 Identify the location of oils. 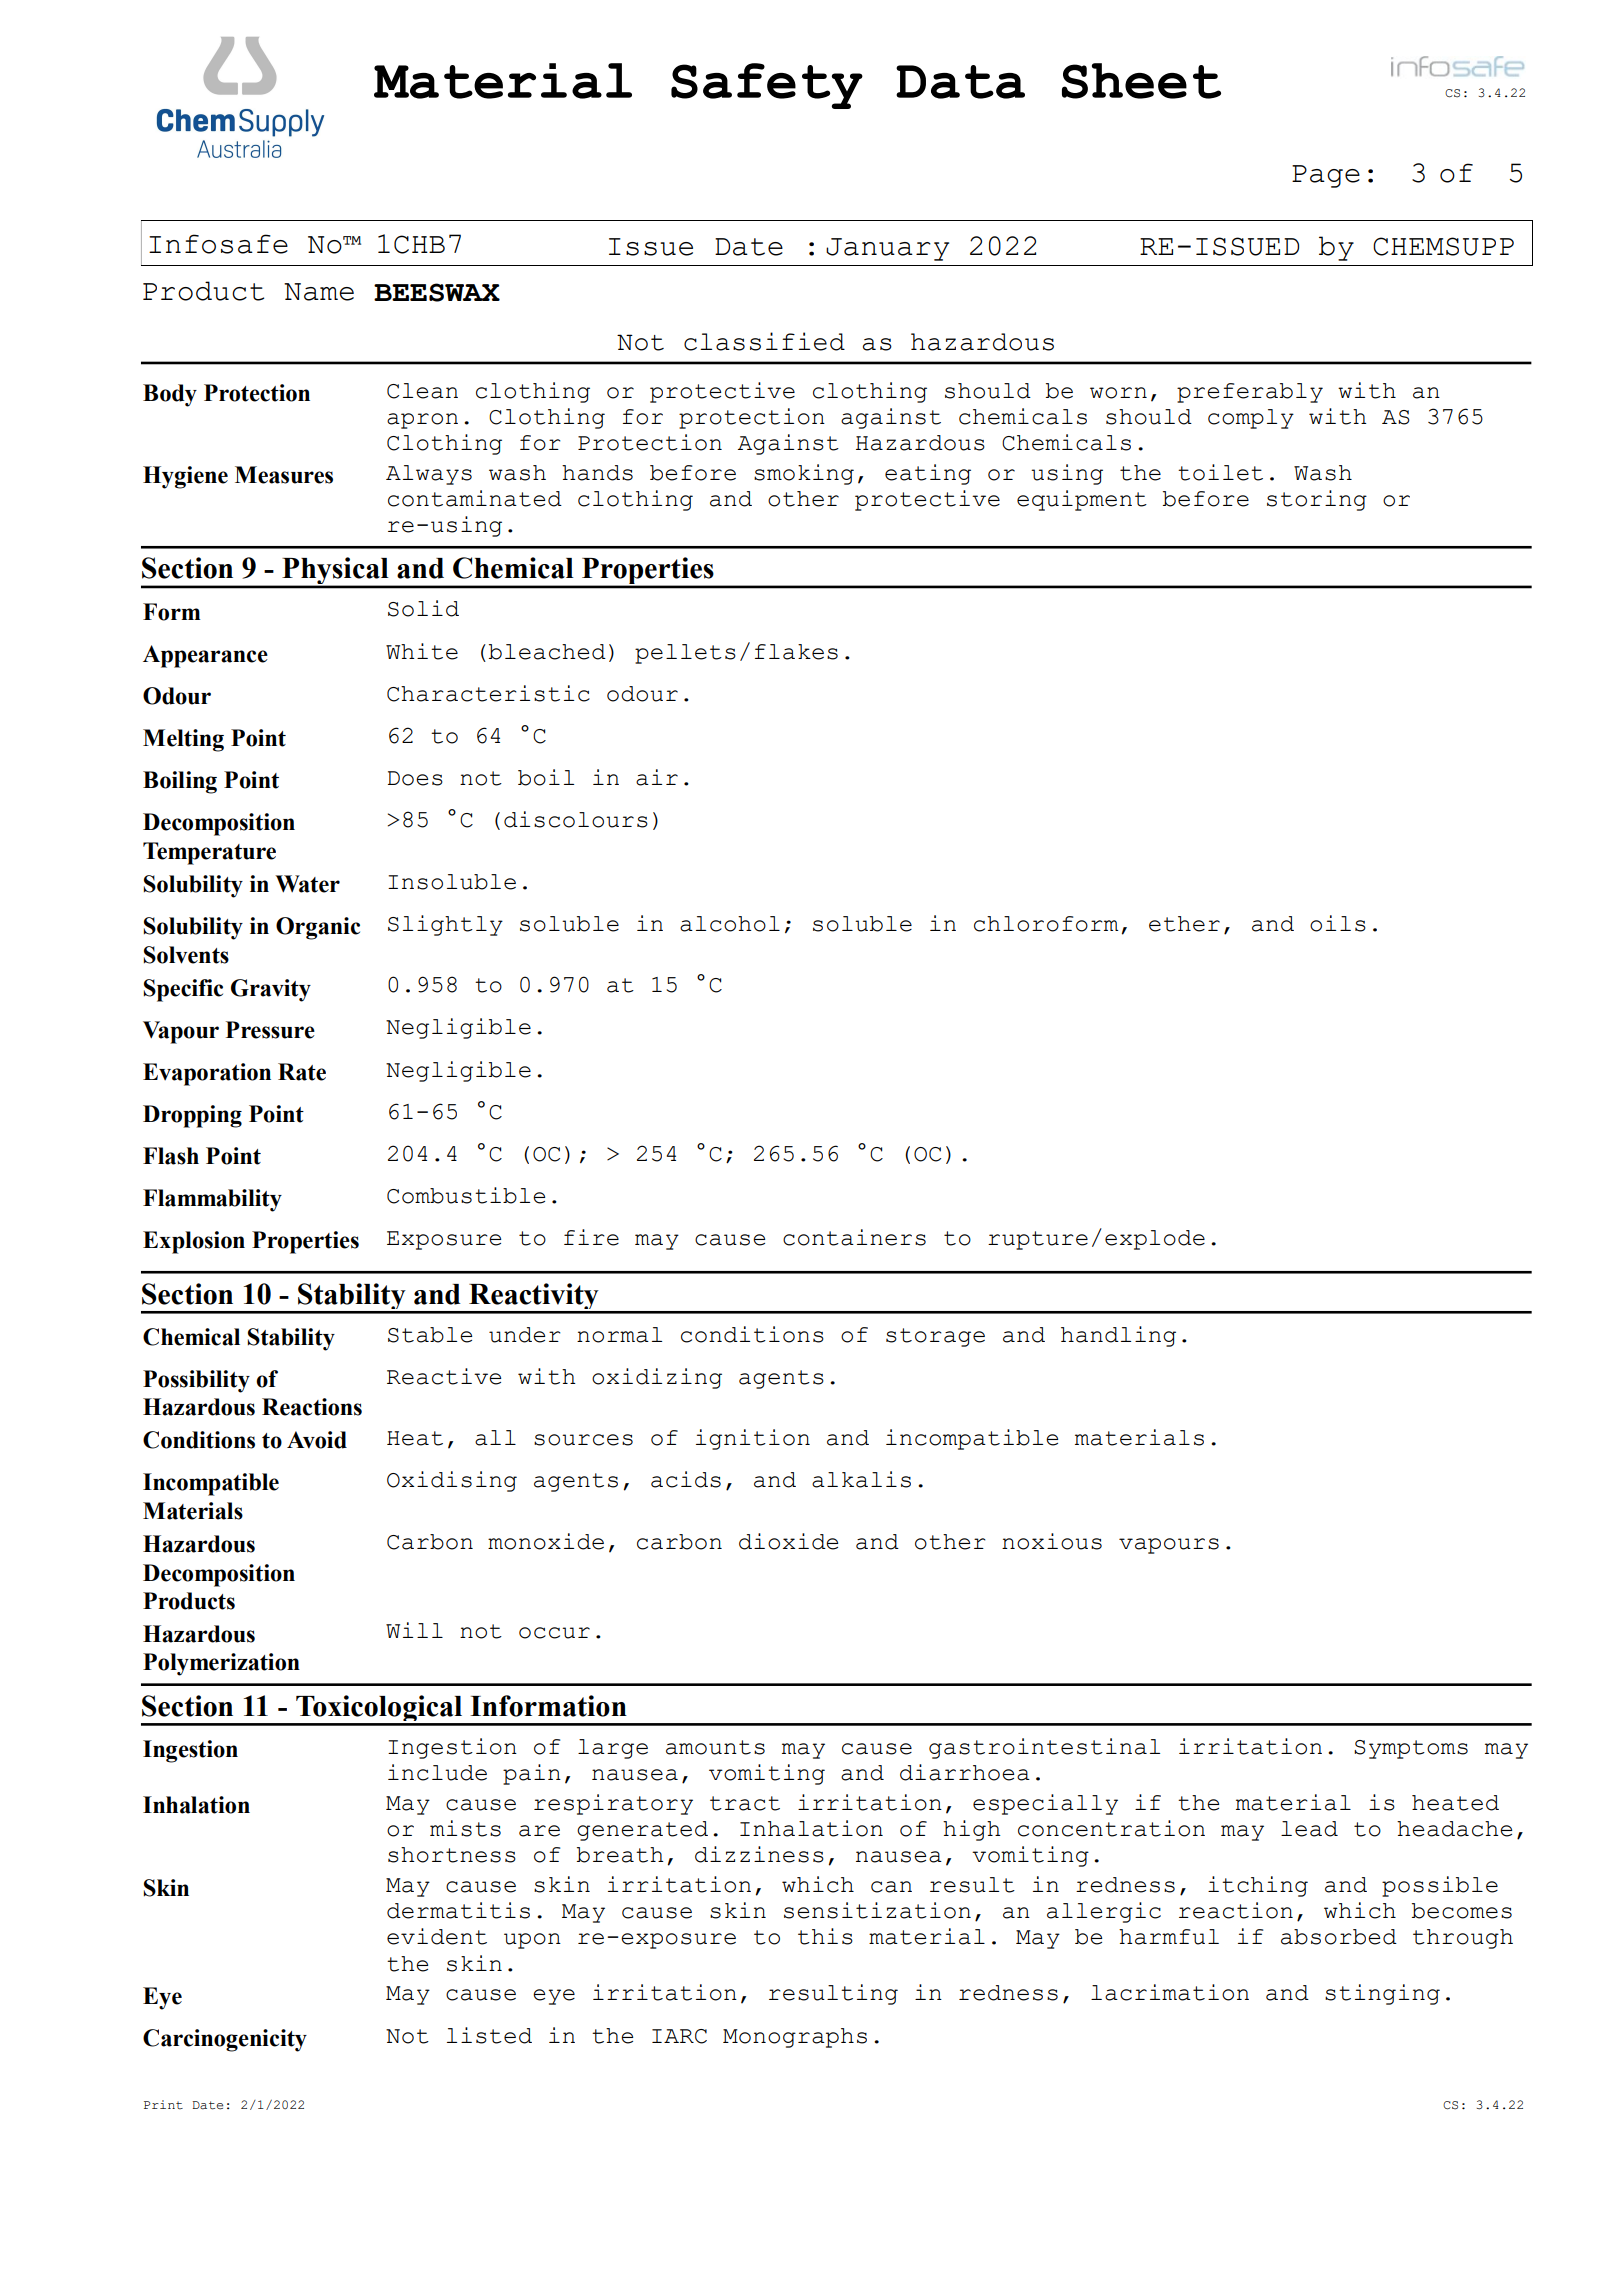
(1338, 923).
